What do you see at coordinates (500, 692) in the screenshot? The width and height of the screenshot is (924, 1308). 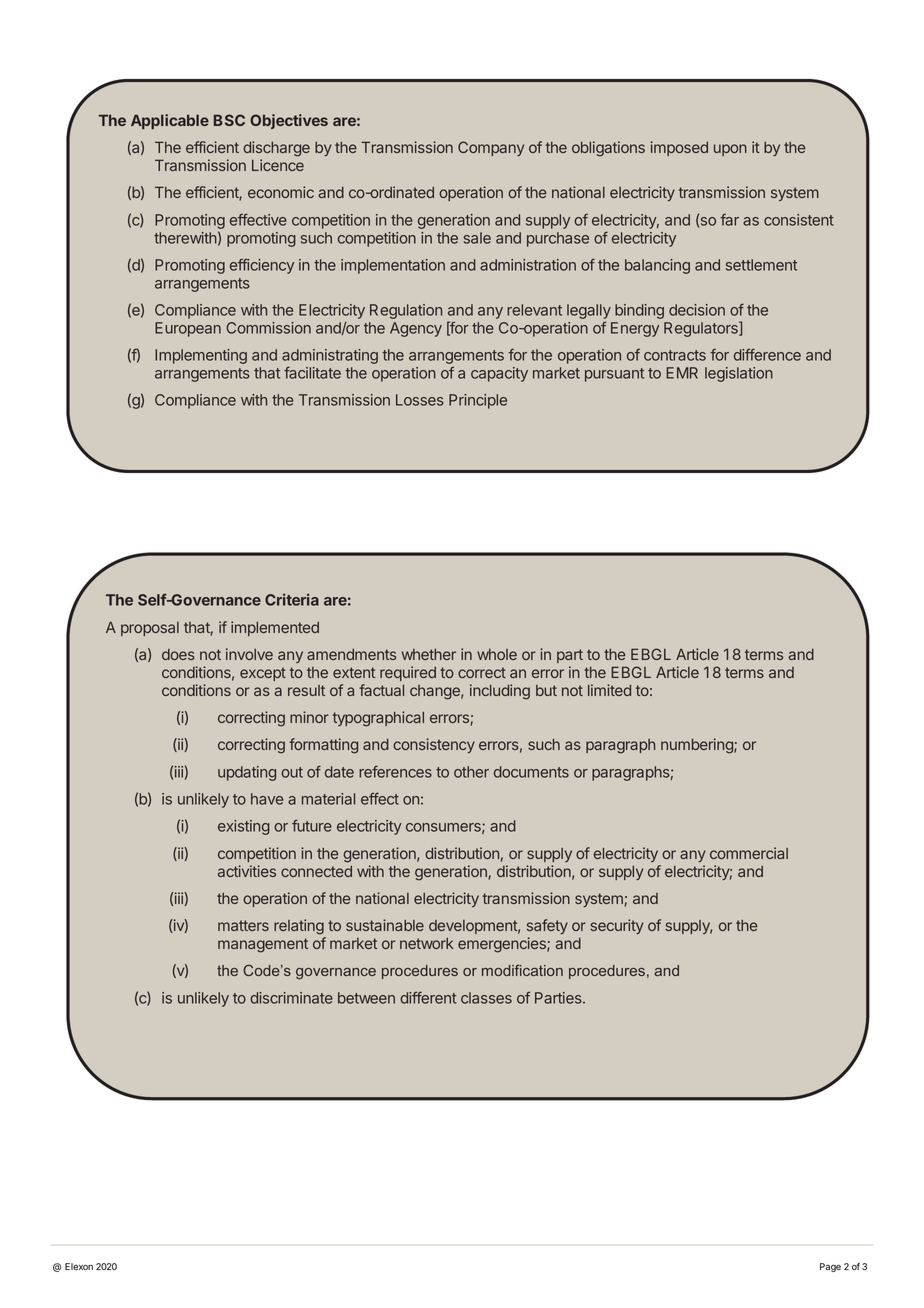 I see `including` at bounding box center [500, 692].
